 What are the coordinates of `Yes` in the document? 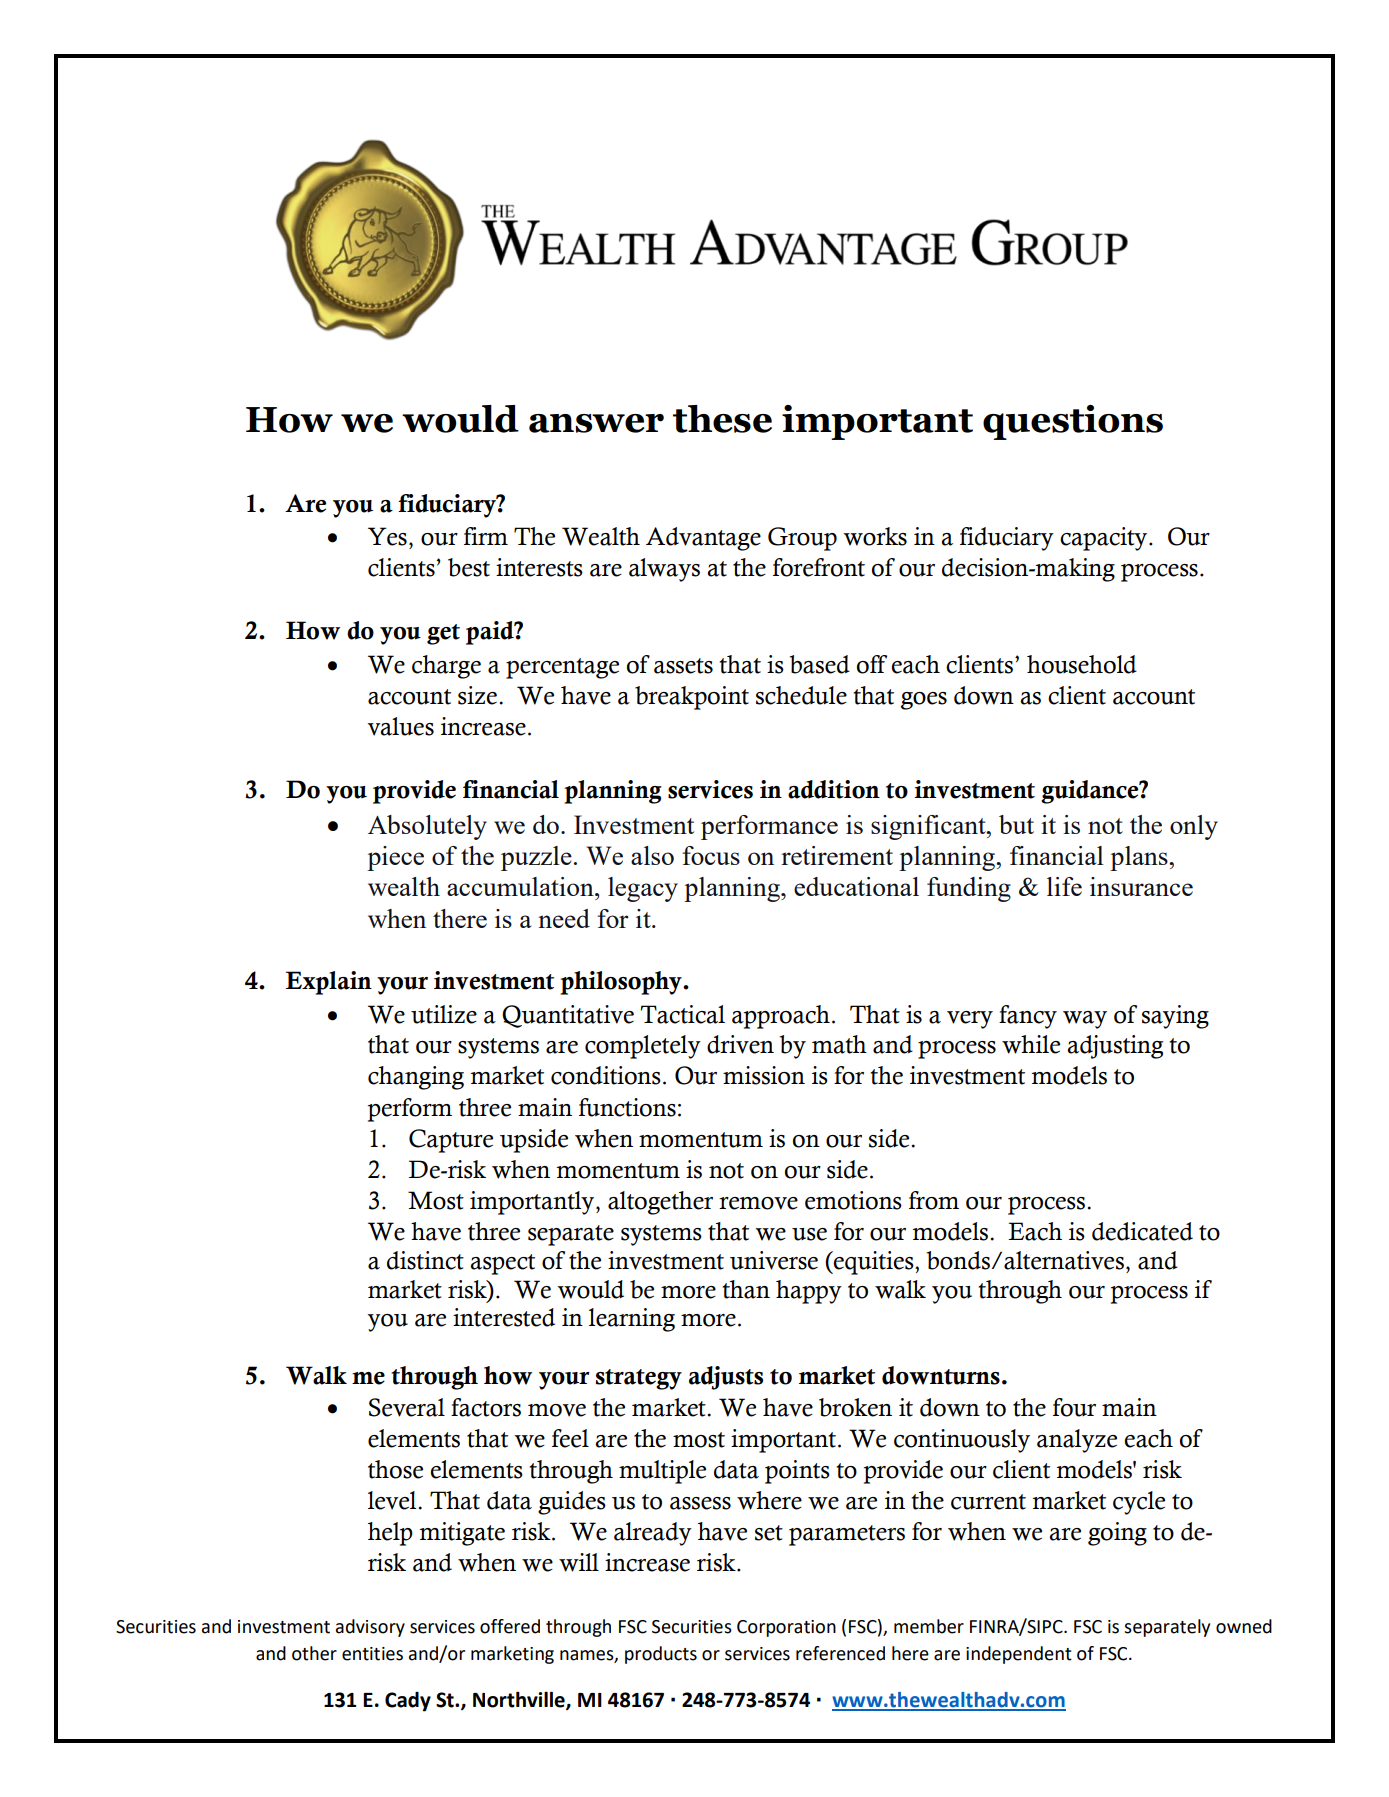 It's located at (387, 536).
